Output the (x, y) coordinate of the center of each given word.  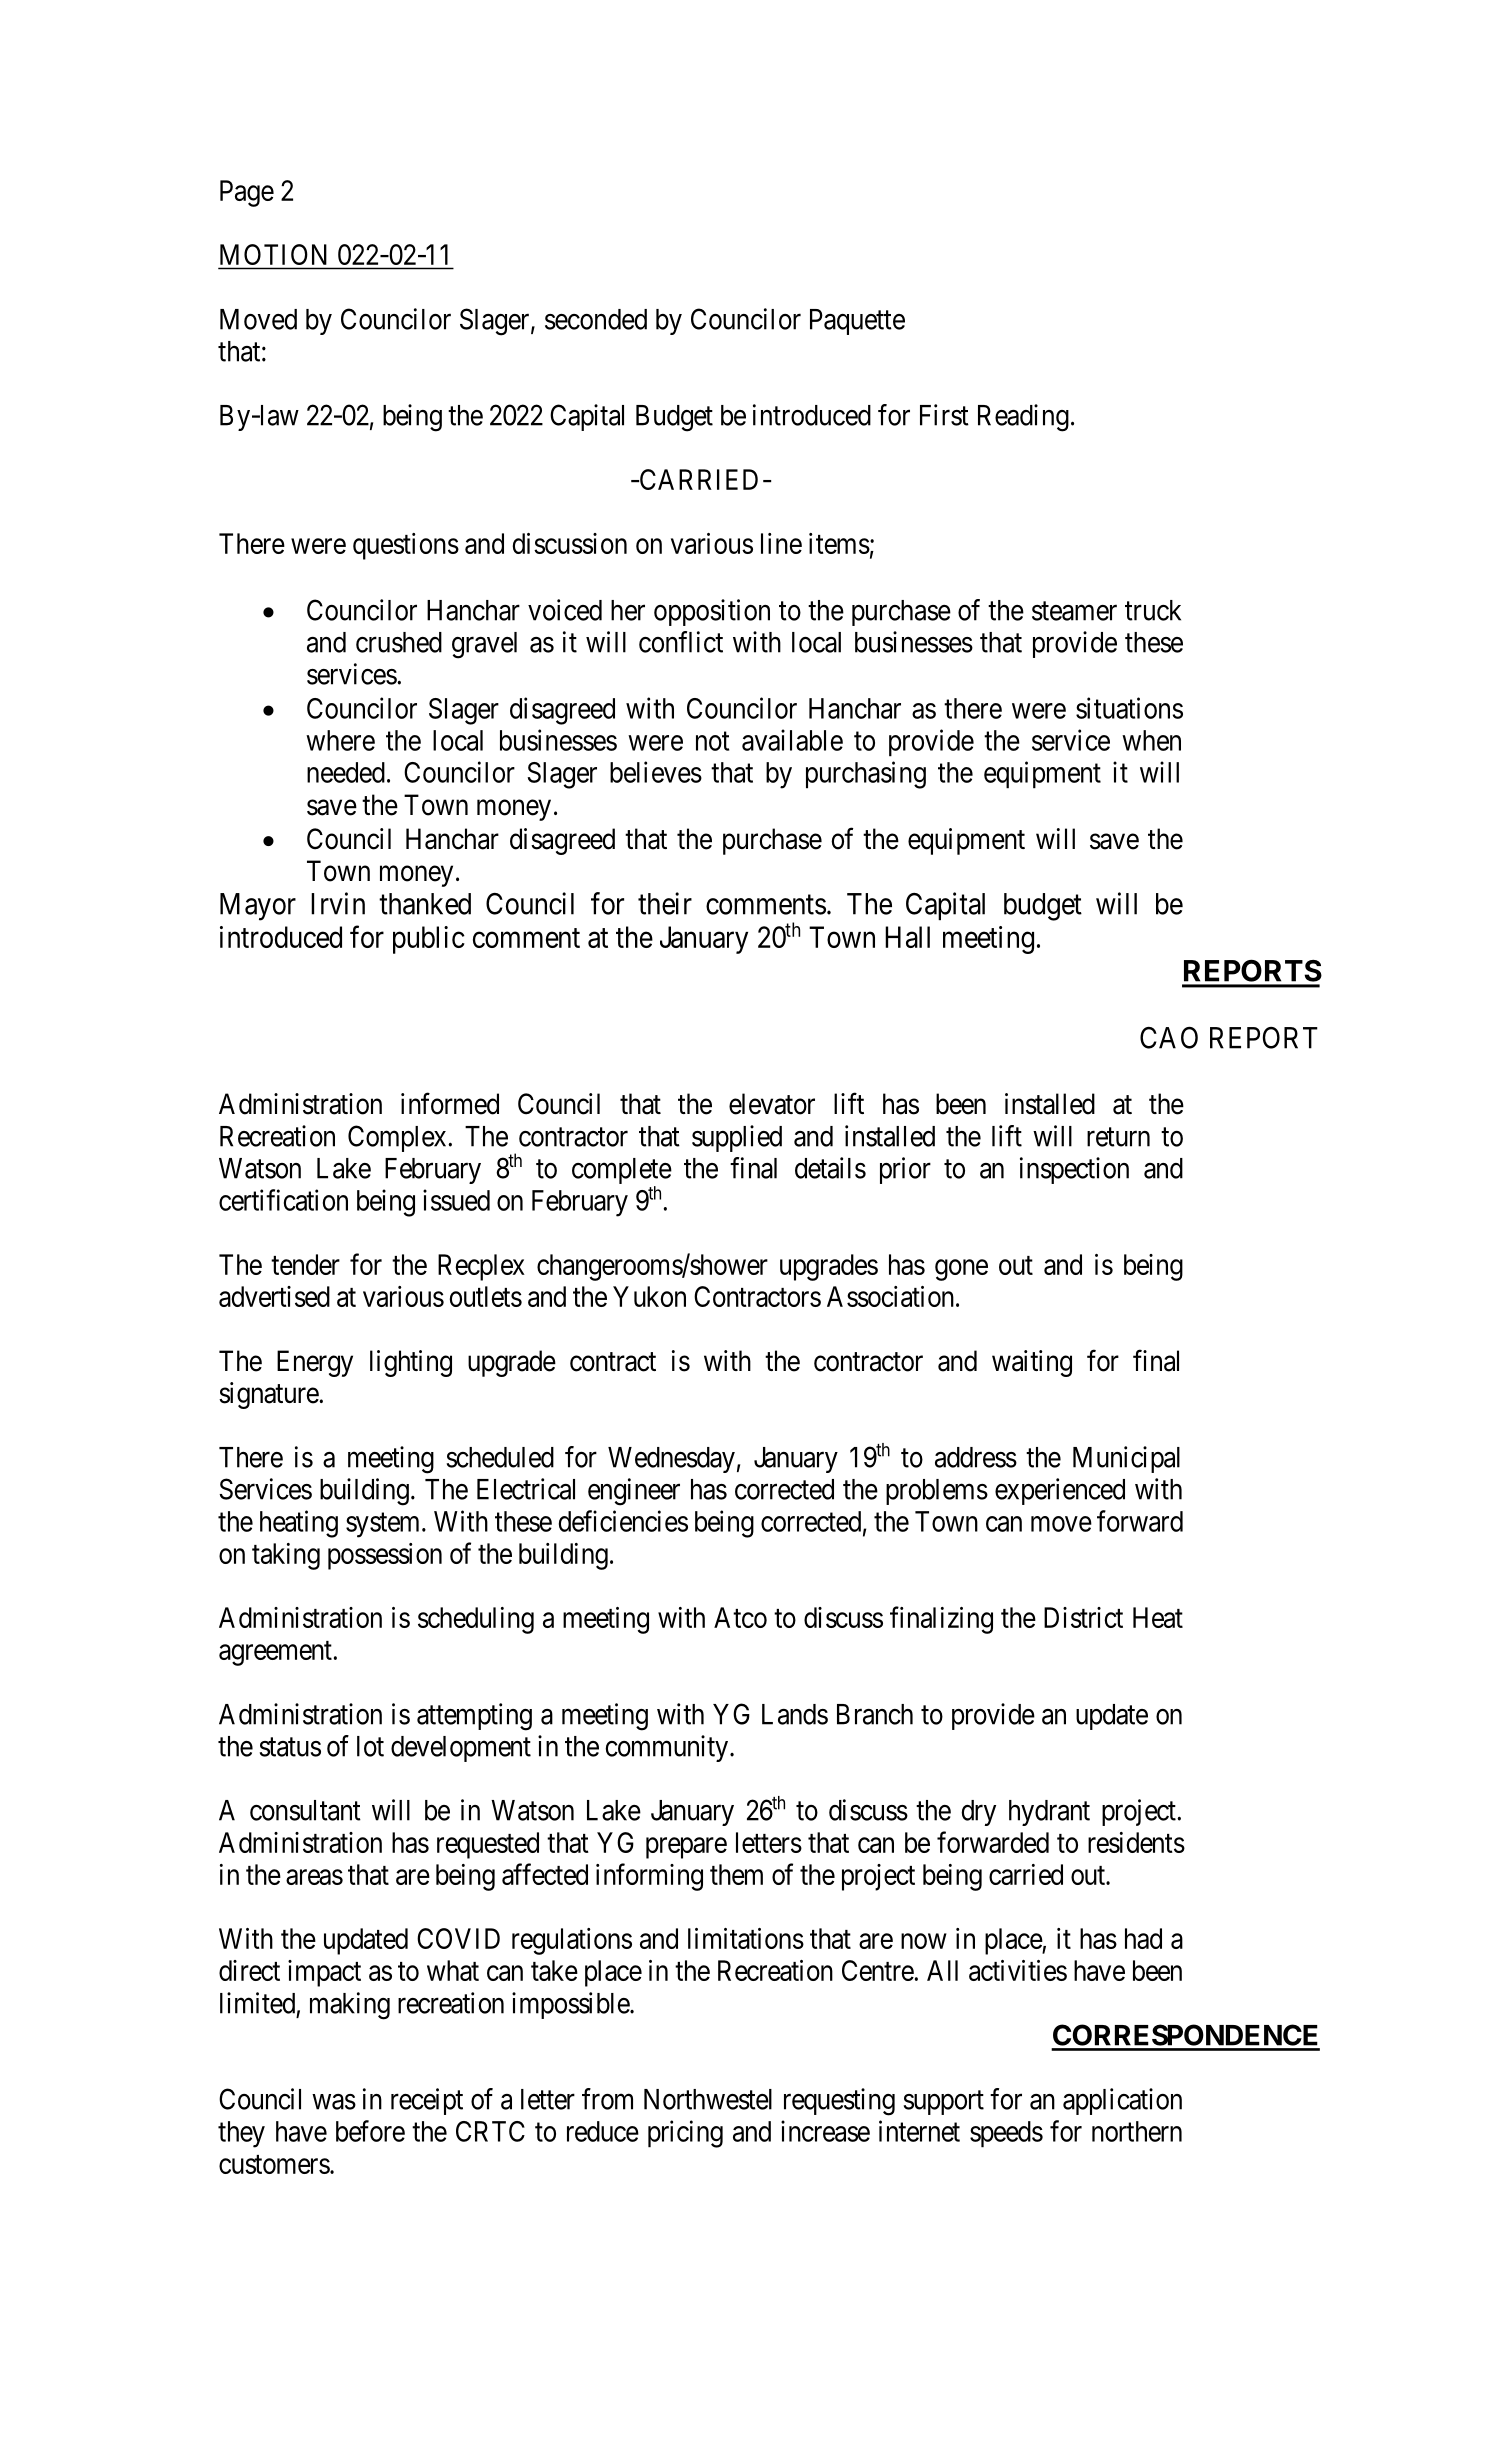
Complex (398, 1138)
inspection (1074, 1170)
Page (247, 193)
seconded (596, 319)
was (334, 2102)
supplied (737, 1138)
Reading (1023, 418)
